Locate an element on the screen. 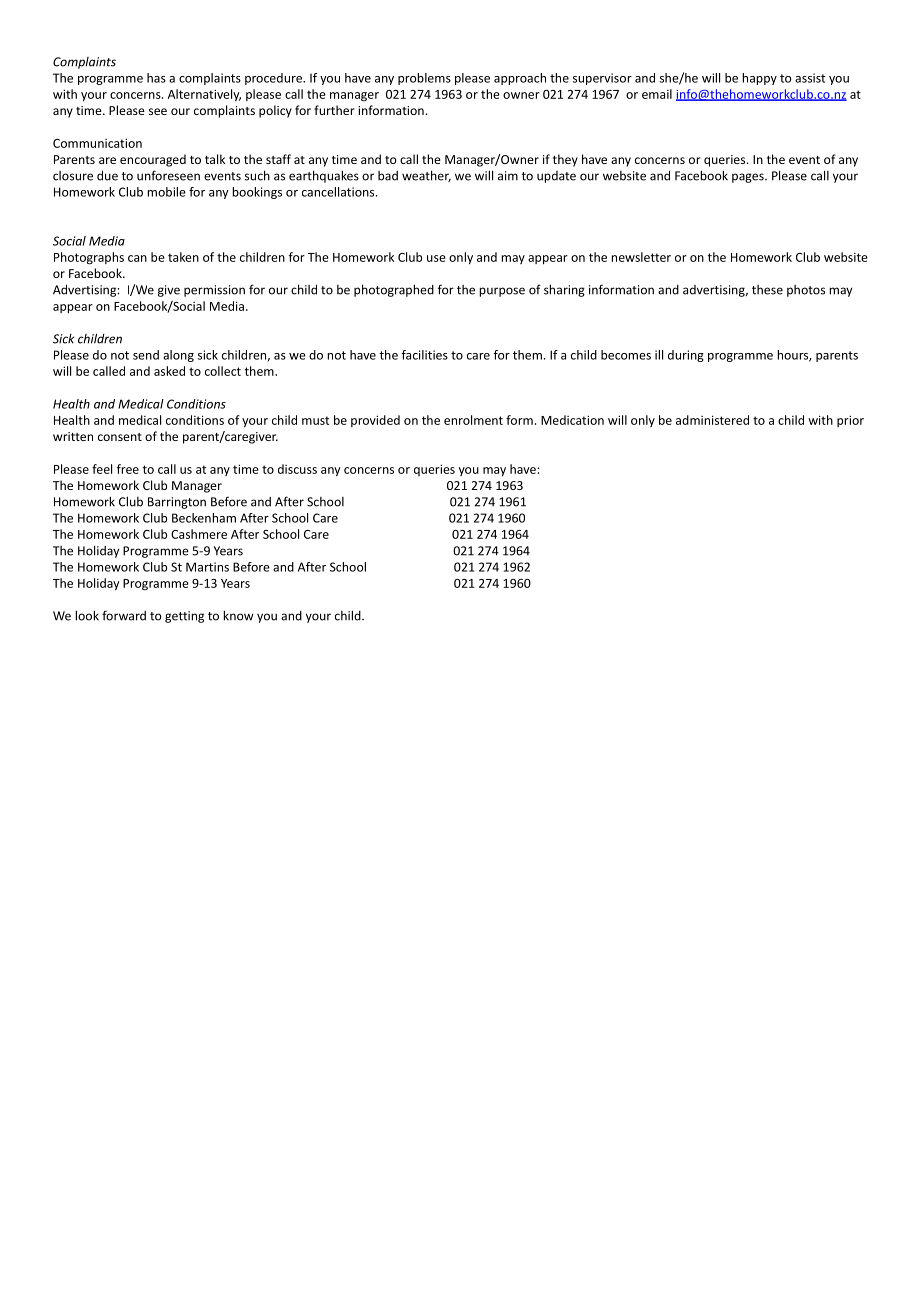  problems is located at coordinates (424, 79).
